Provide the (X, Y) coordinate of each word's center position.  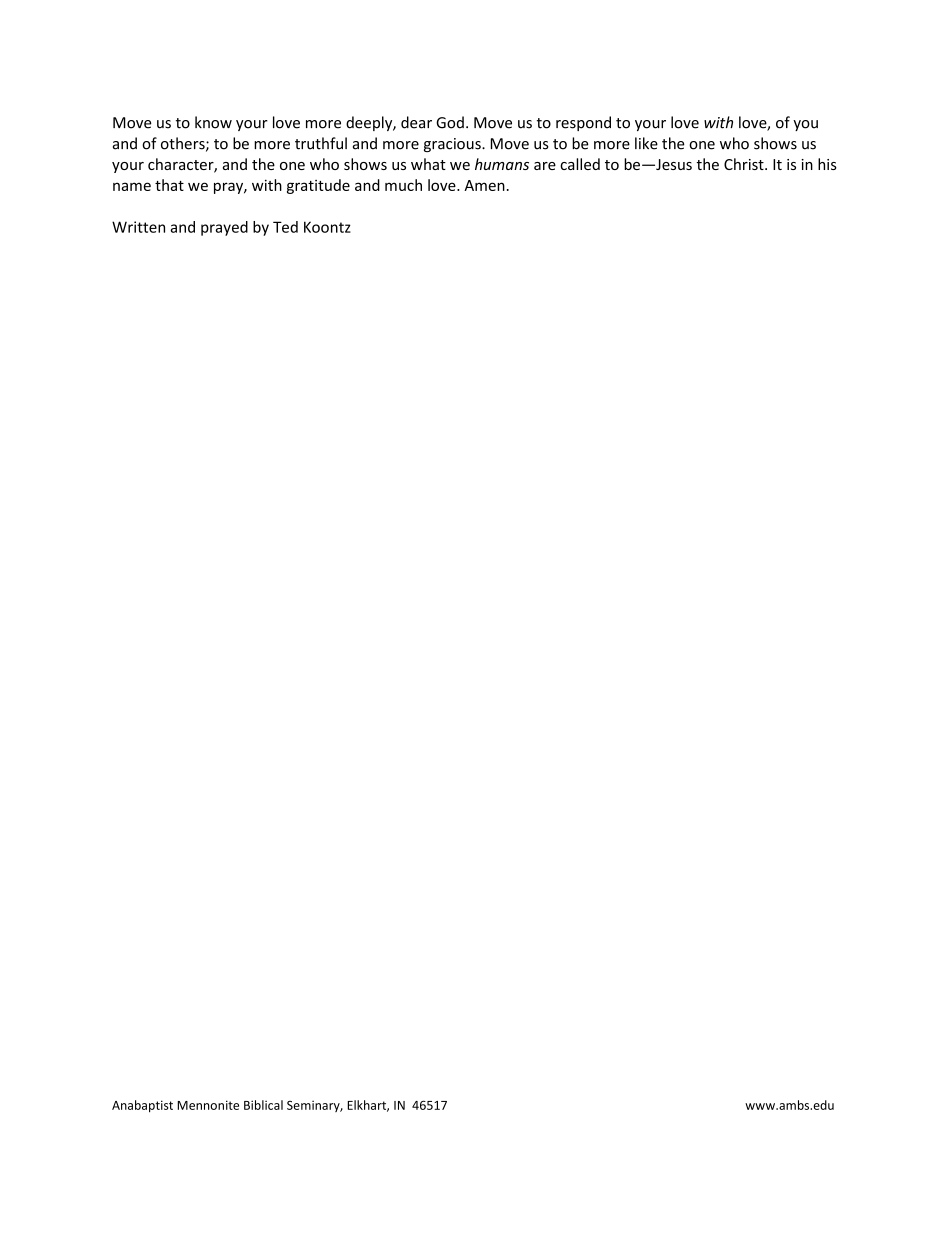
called (580, 164)
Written (138, 227)
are (545, 166)
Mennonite (208, 1105)
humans (502, 164)
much (403, 185)
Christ (745, 164)
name (132, 186)
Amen (484, 185)
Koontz (327, 227)
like (646, 143)
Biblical (263, 1105)
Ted (285, 227)
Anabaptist (142, 1106)
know (213, 122)
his (827, 164)
